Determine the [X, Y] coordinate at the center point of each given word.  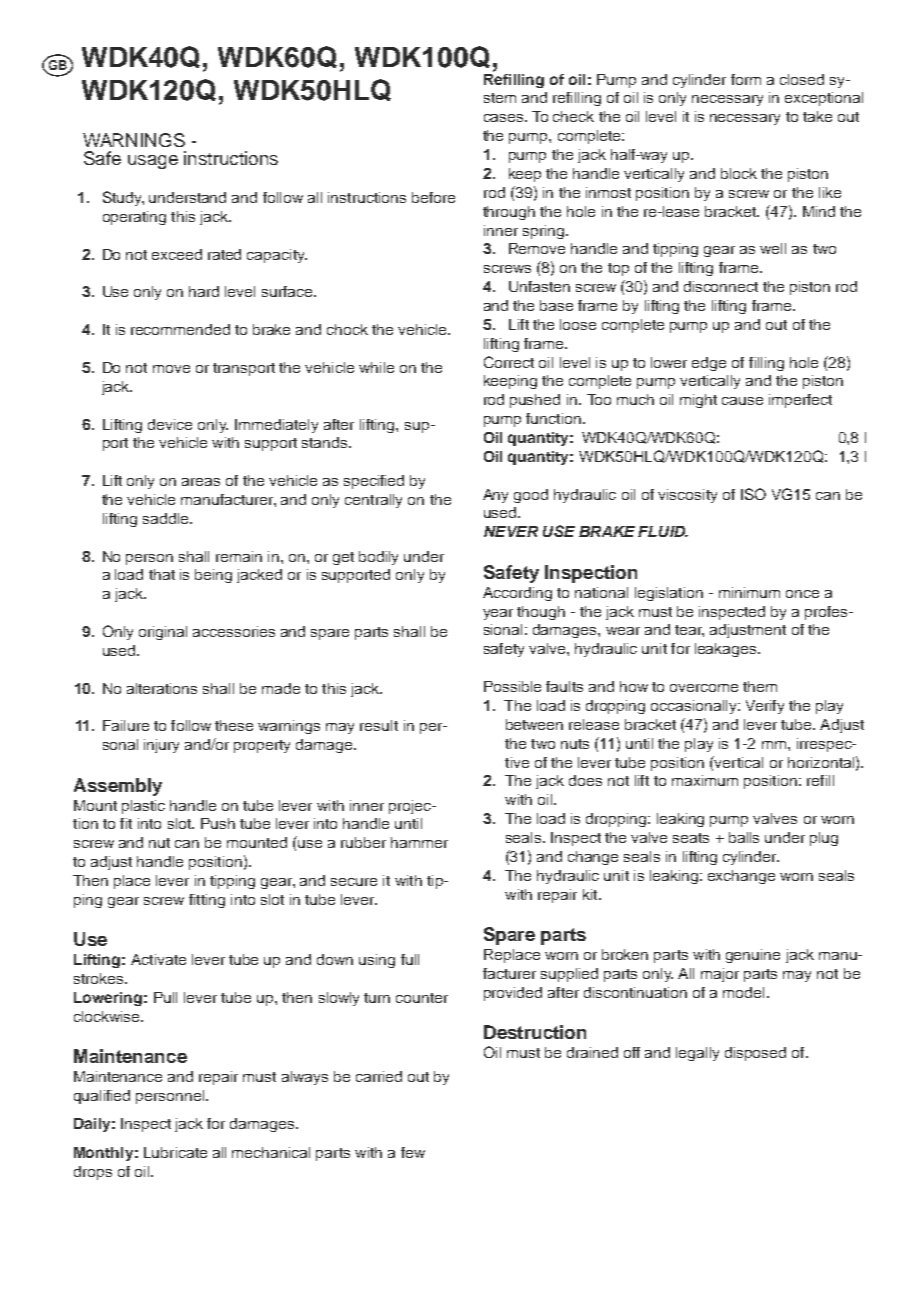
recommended [180, 329]
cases [505, 118]
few [413, 1152]
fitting [207, 901]
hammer [419, 842]
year [498, 614]
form [746, 79]
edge [709, 364]
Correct [509, 362]
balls [744, 837]
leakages [727, 650]
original [163, 633]
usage [153, 162]
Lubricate [175, 1152]
